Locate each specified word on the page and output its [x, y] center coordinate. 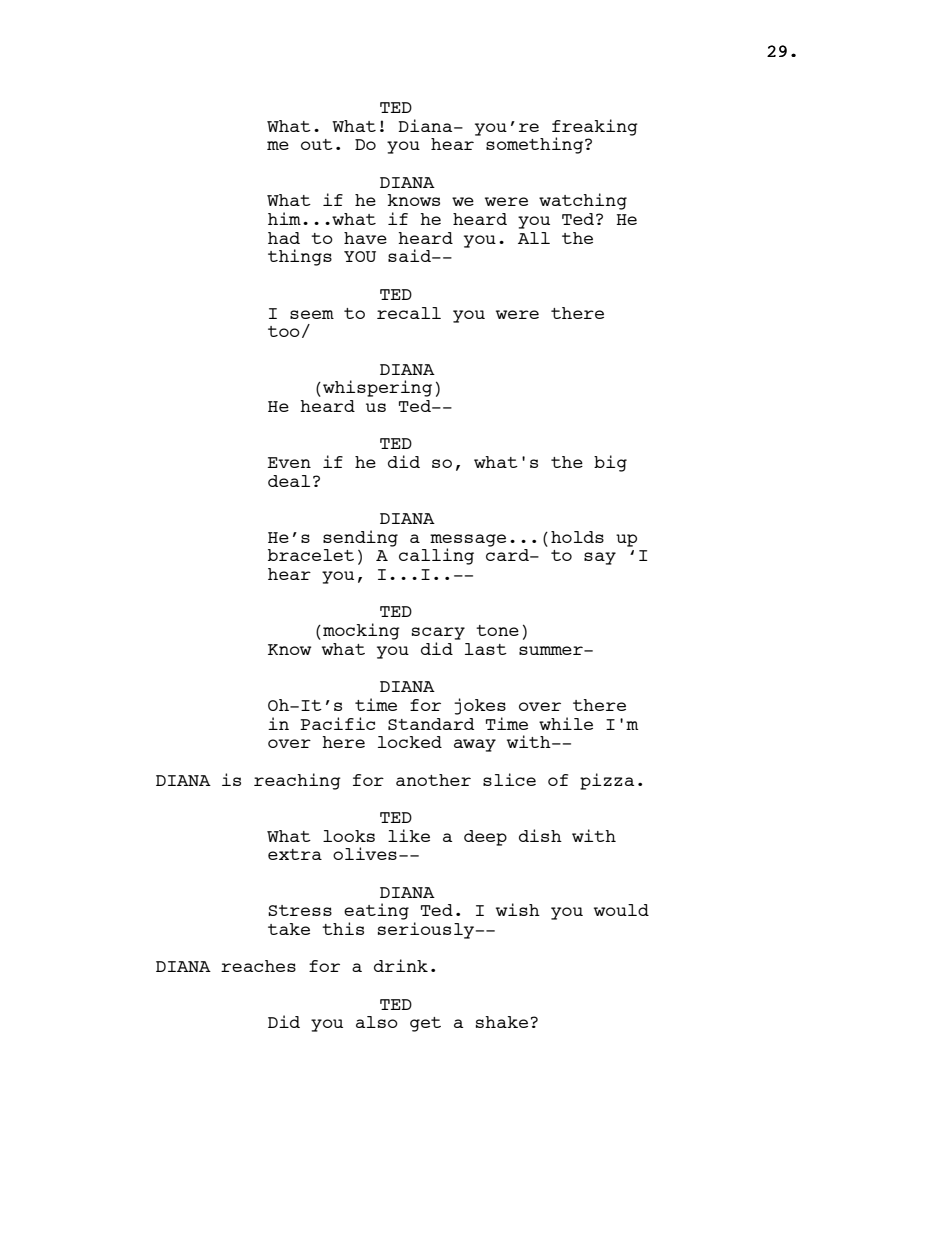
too [284, 331]
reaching [297, 781]
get [425, 1024]
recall [409, 313]
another [433, 780]
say [600, 558]
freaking [595, 128]
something [536, 145]
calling [436, 556]
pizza [607, 781]
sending [360, 538]
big [610, 463]
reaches [258, 966]
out [317, 144]
